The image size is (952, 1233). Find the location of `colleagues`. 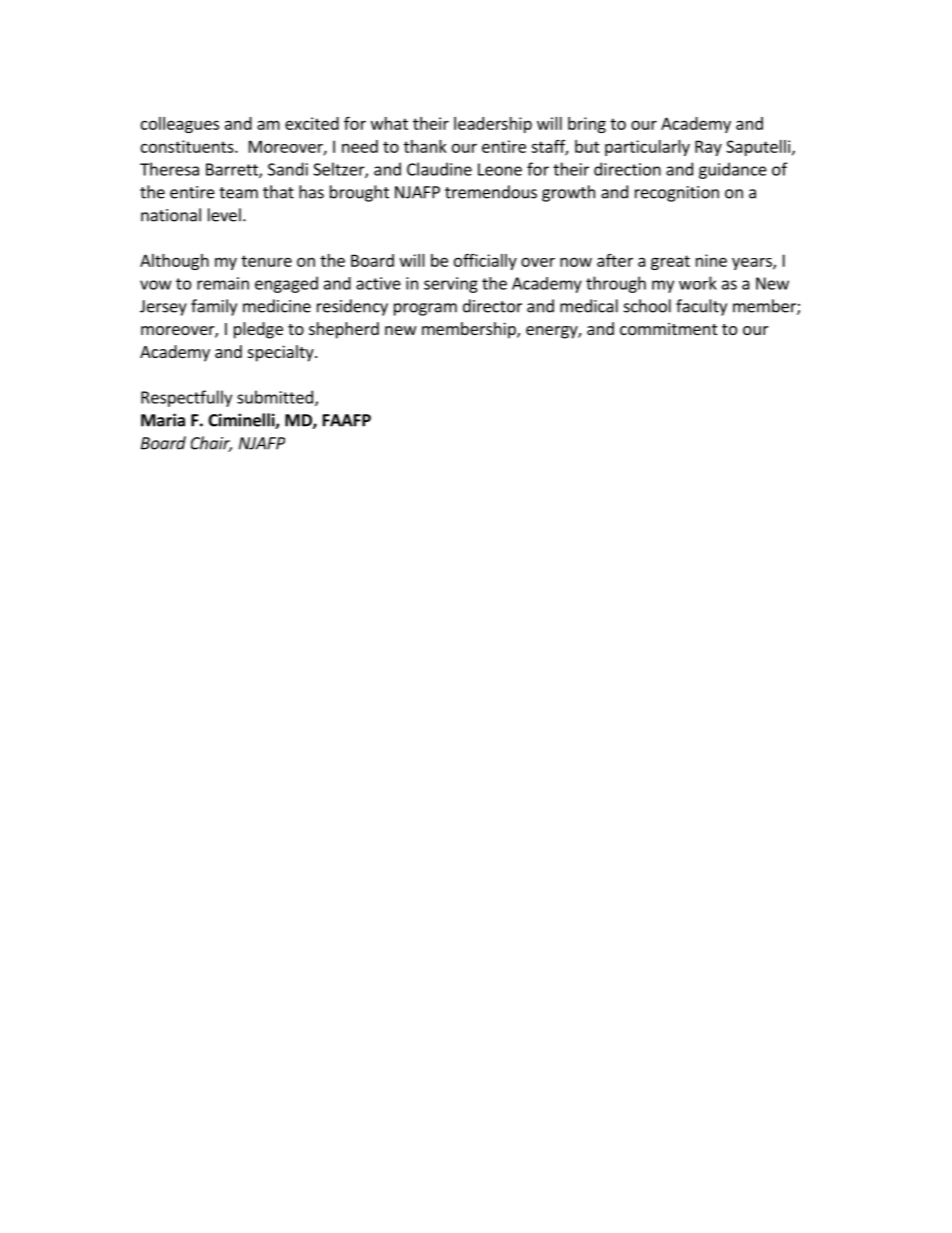

colleagues is located at coordinates (180, 125).
